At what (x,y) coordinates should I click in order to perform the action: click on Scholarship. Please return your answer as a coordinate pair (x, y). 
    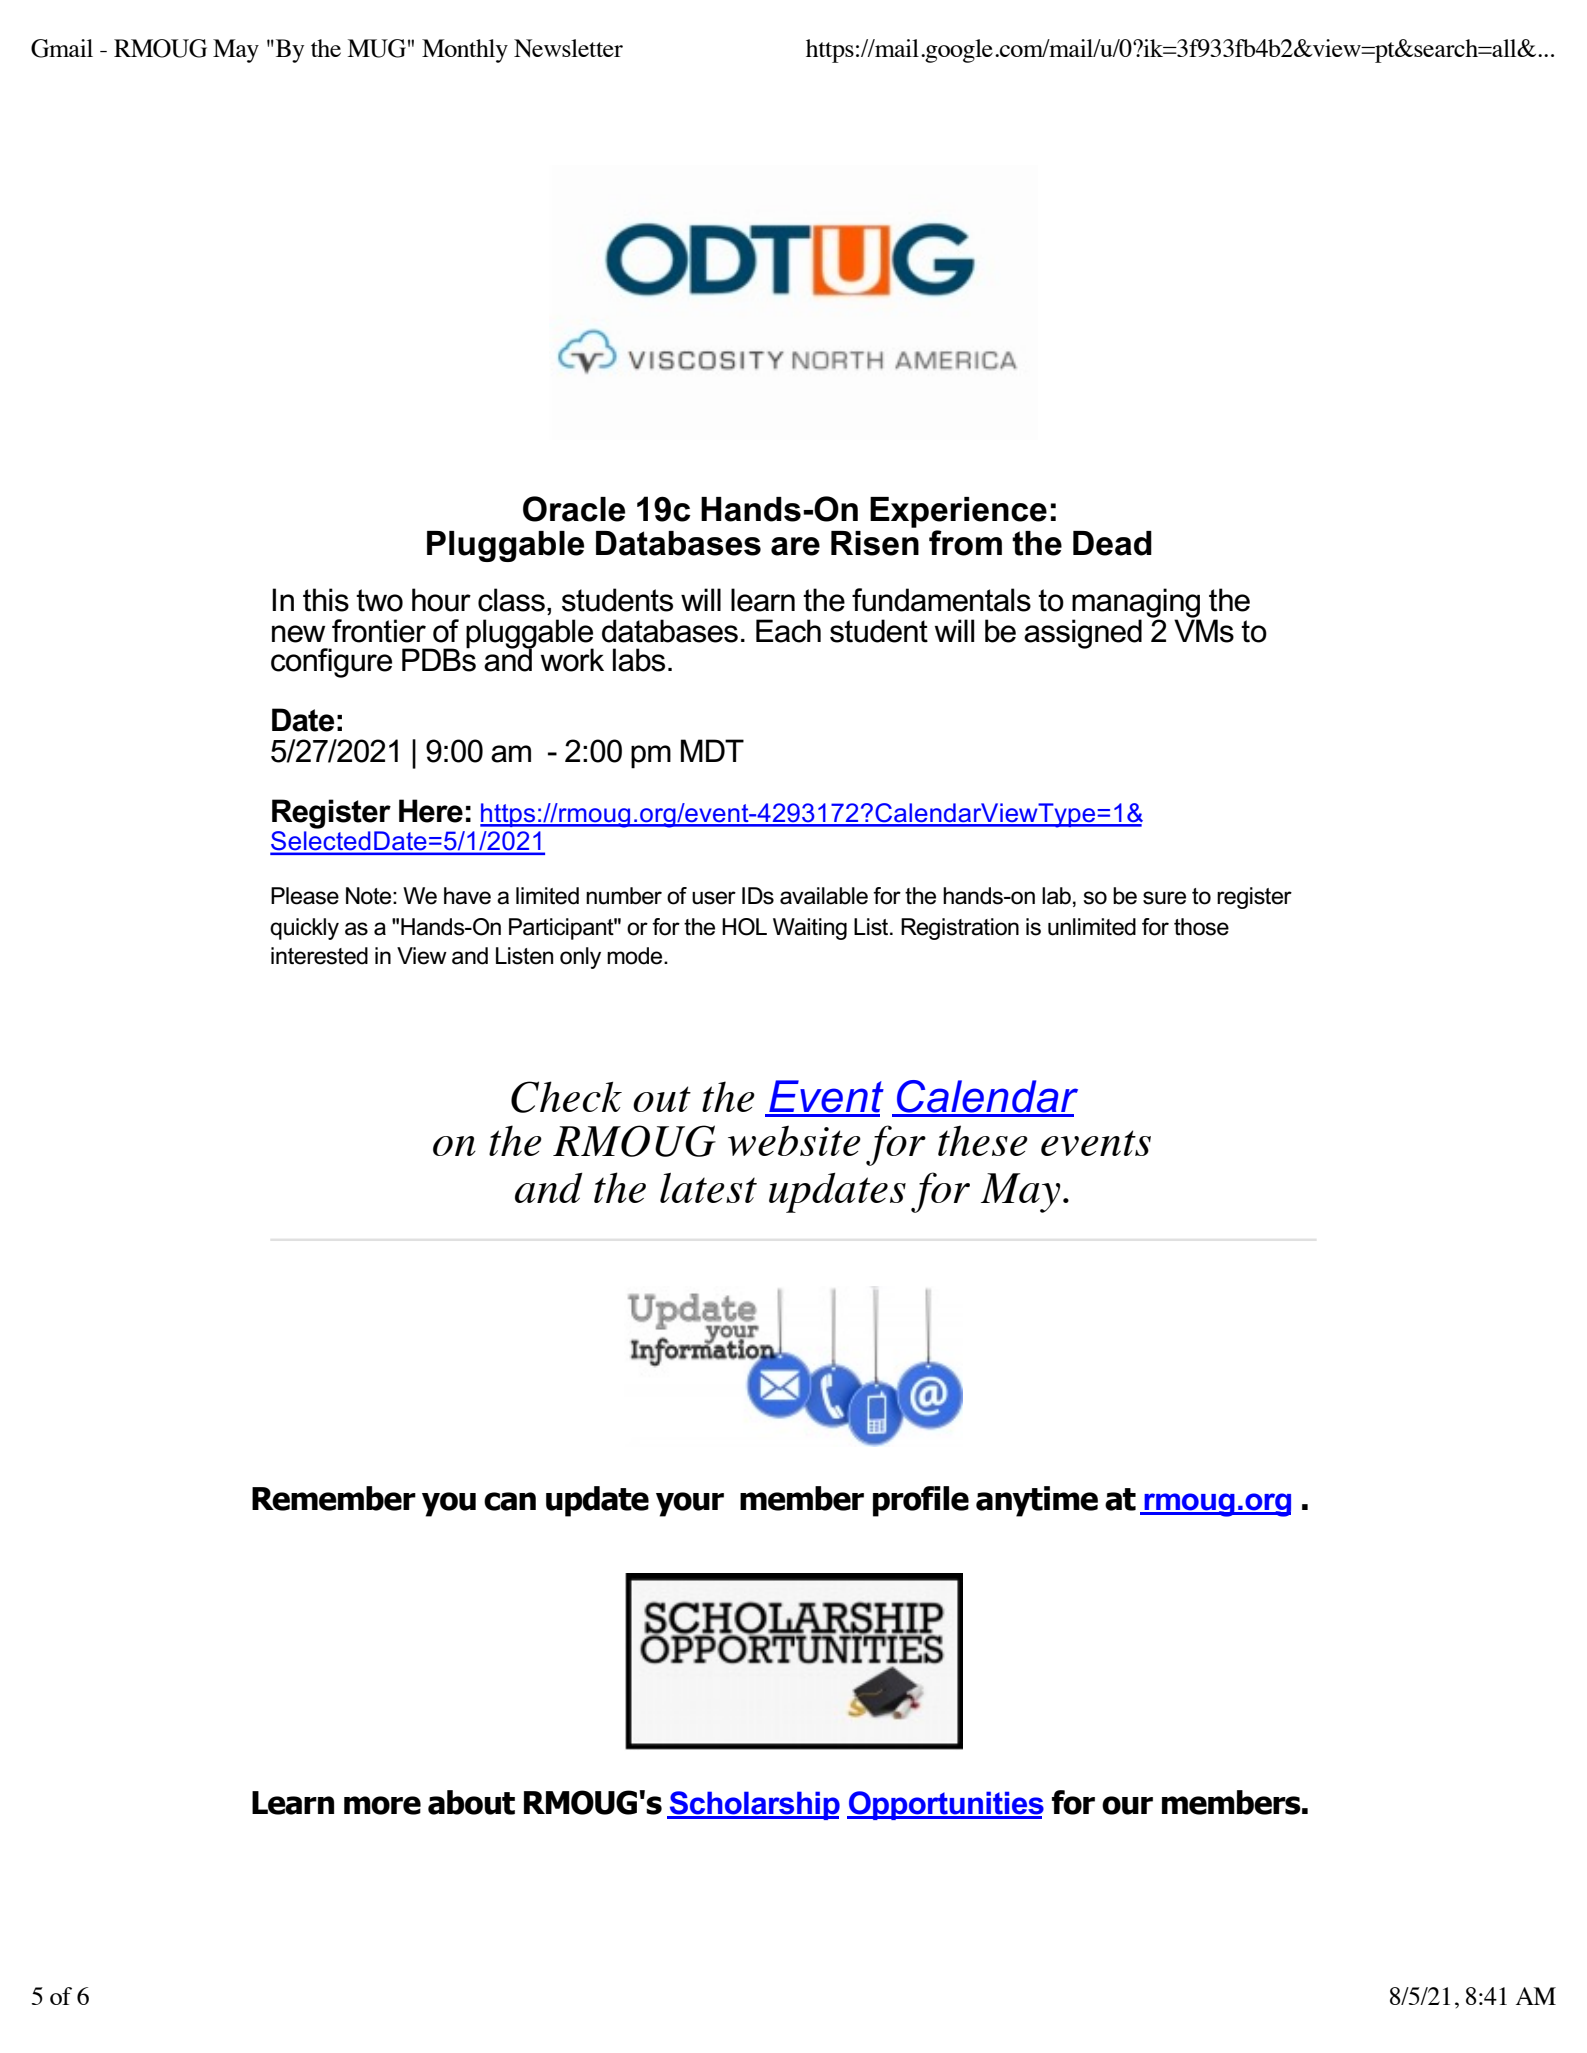
    Looking at the image, I should click on (754, 1805).
